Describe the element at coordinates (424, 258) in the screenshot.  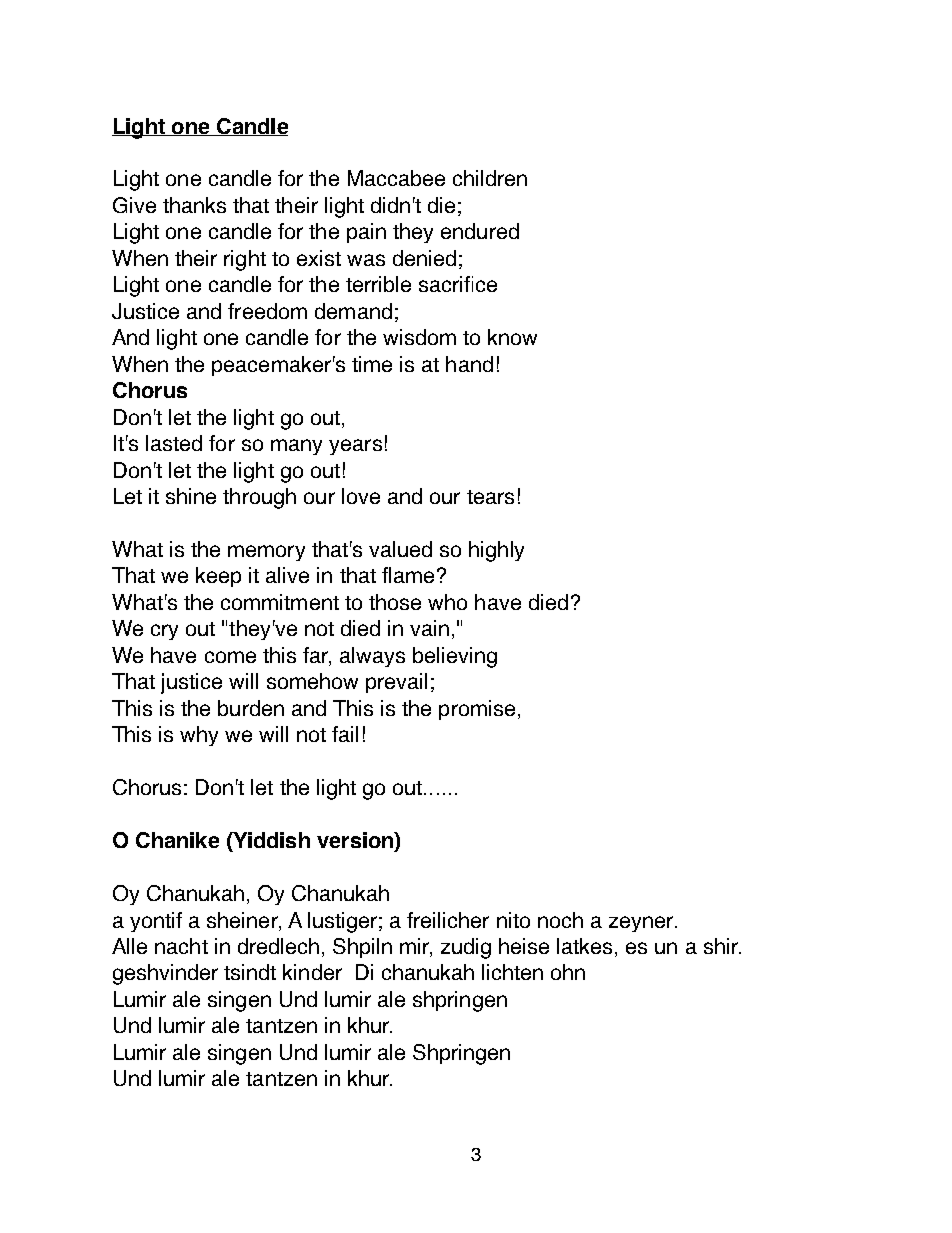
I see `denied` at that location.
